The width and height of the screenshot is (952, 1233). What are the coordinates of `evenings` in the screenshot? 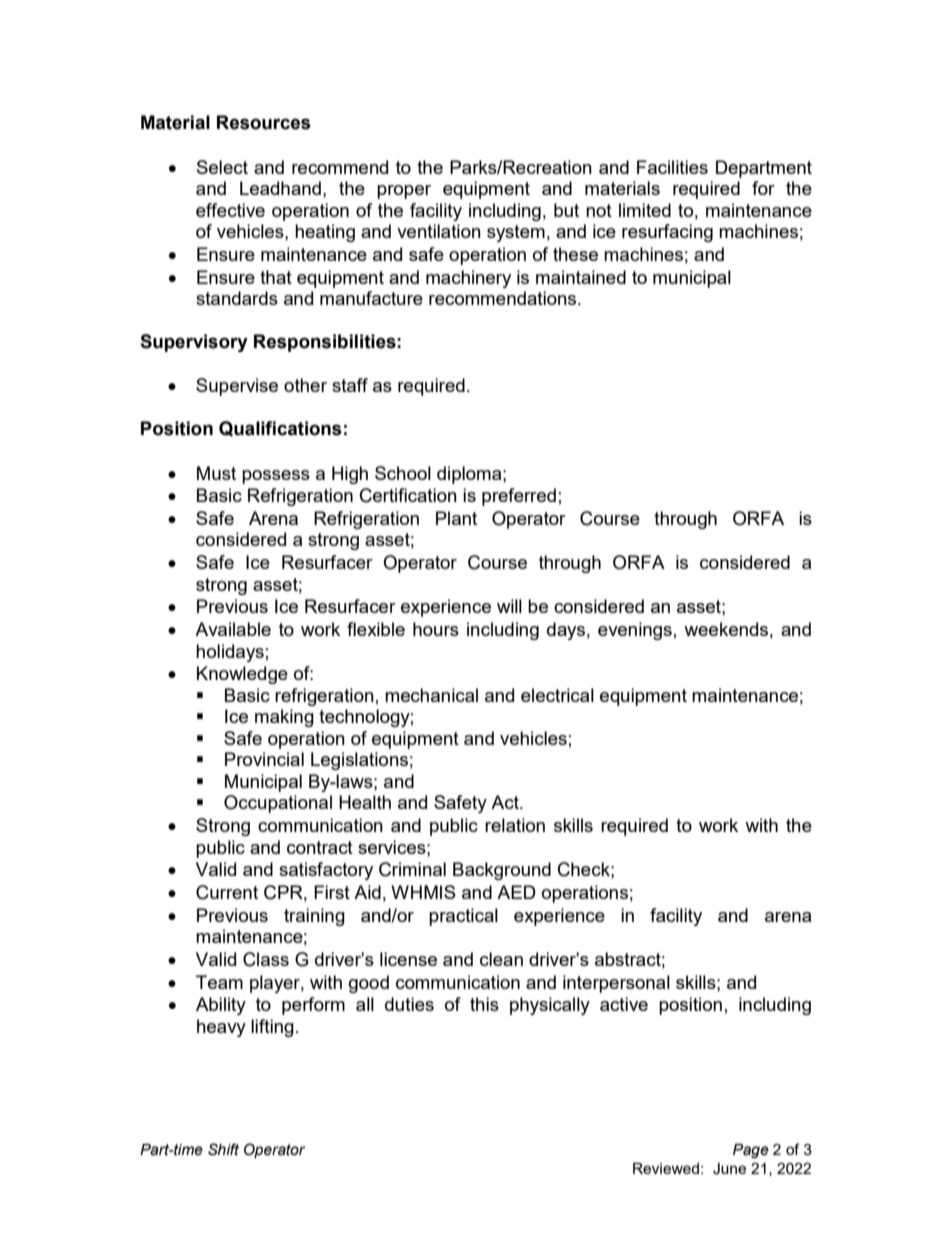 It's located at (635, 631).
